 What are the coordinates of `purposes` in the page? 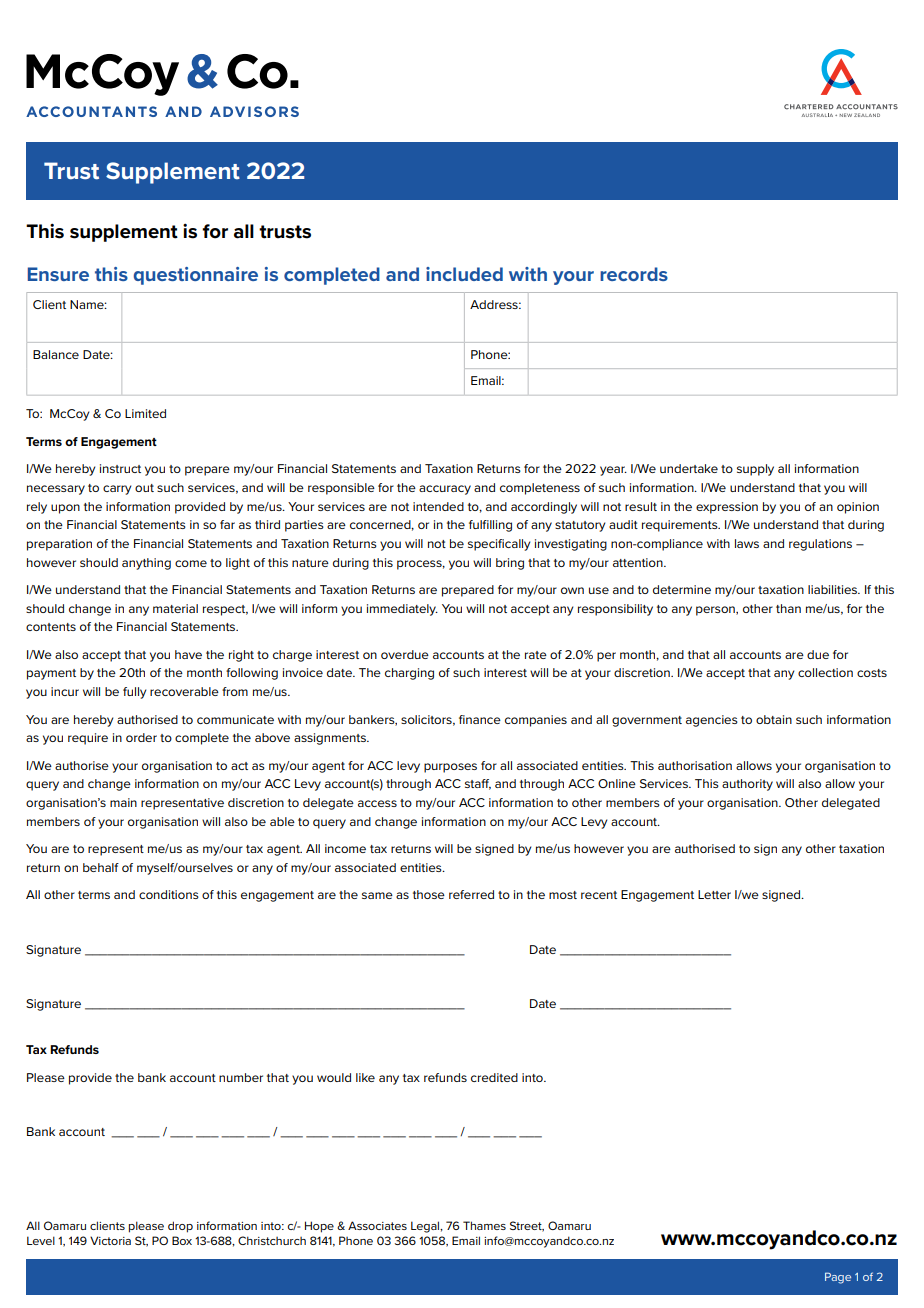 It's located at (450, 768).
